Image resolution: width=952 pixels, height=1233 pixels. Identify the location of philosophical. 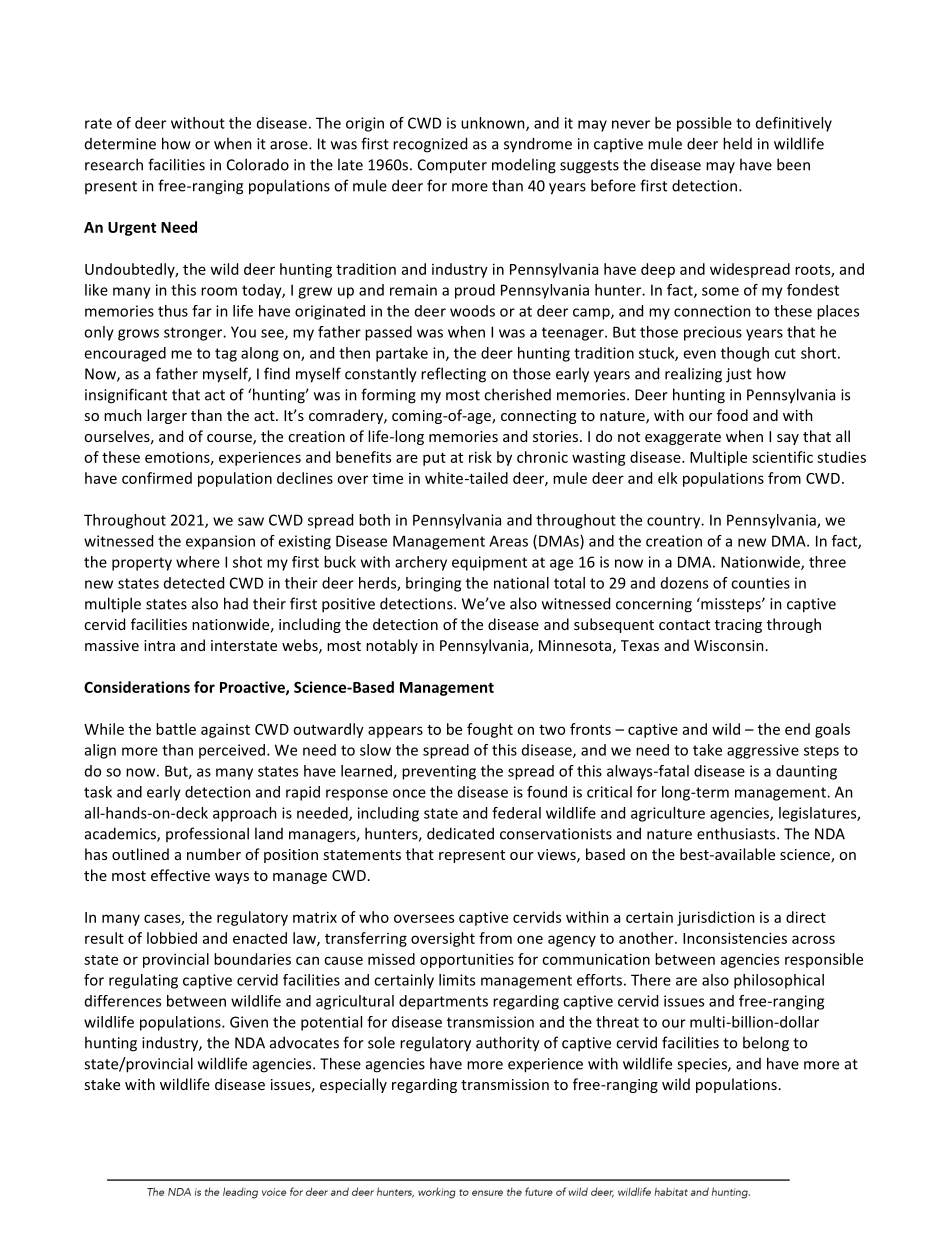
(779, 981).
